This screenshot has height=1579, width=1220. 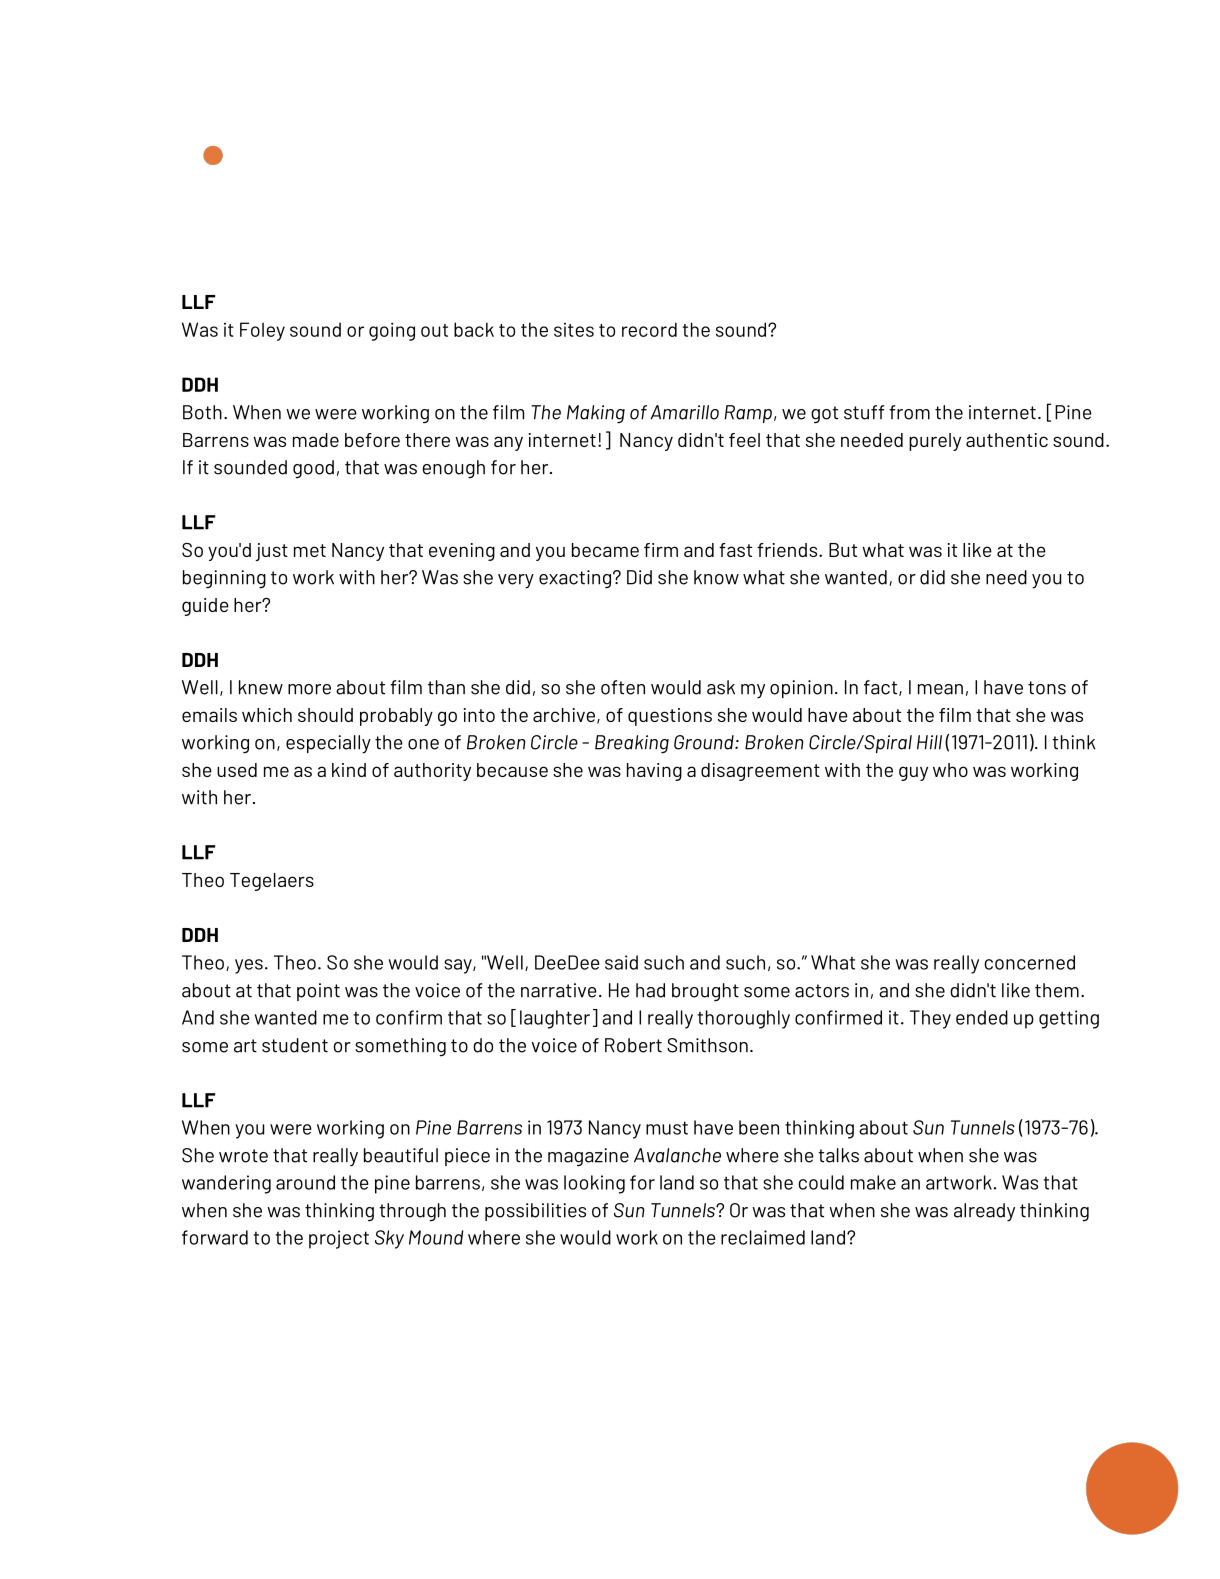 I want to click on from, so click(x=909, y=412).
